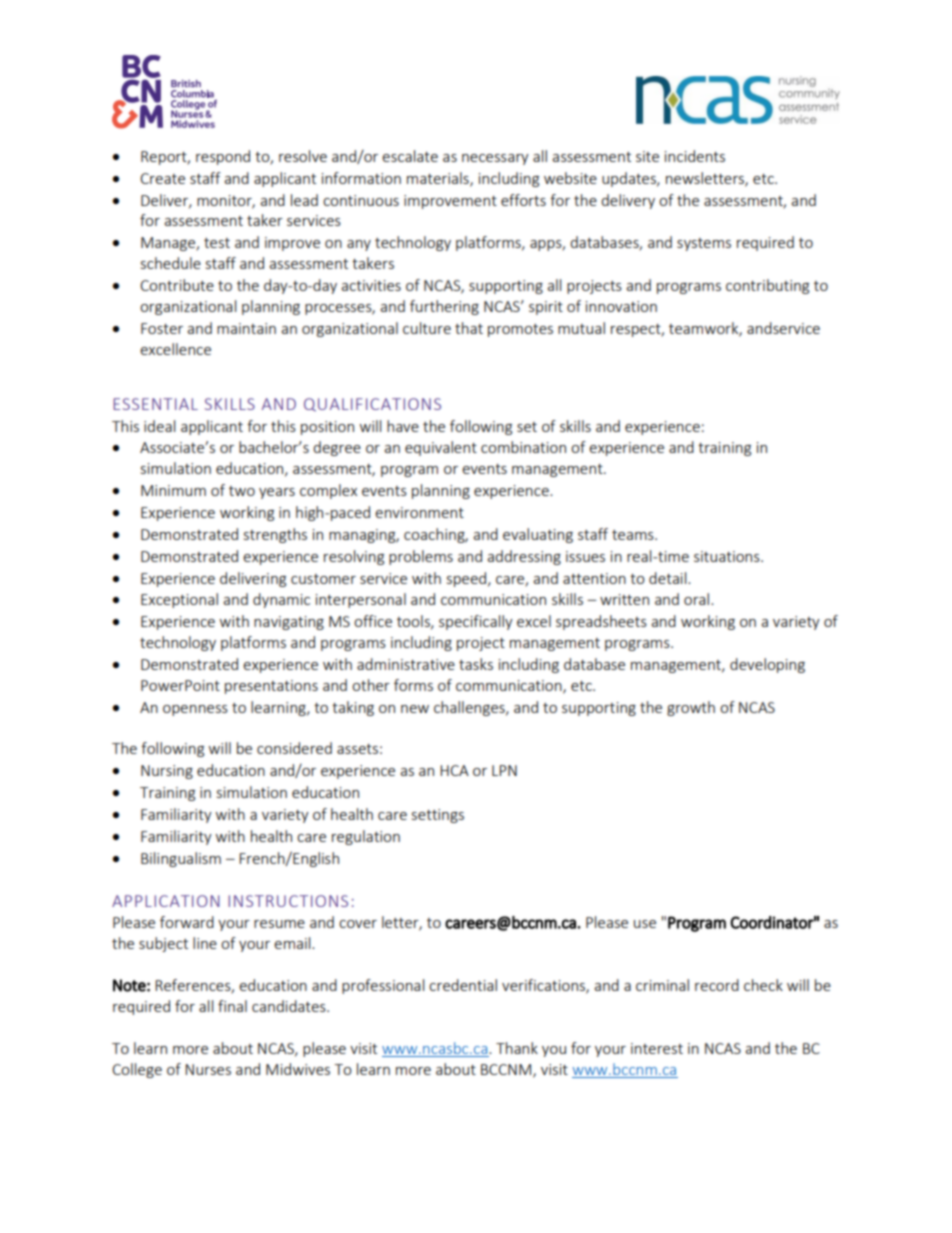 This page has width=952, height=1233. What do you see at coordinates (223, 157) in the page?
I see `respond` at bounding box center [223, 157].
